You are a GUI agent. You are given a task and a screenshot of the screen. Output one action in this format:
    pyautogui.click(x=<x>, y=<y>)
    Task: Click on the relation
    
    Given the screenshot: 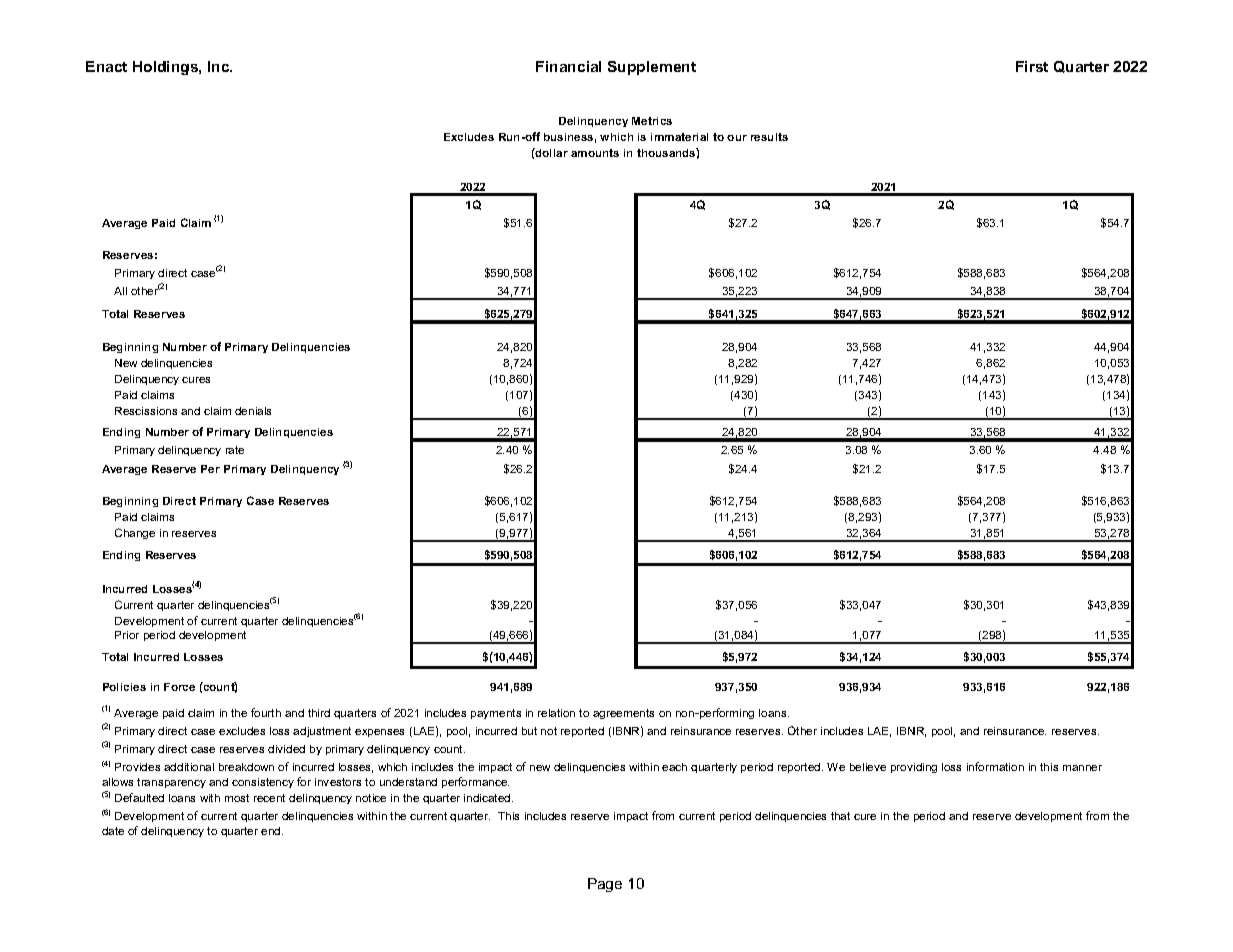 What is the action you would take?
    pyautogui.click(x=556, y=713)
